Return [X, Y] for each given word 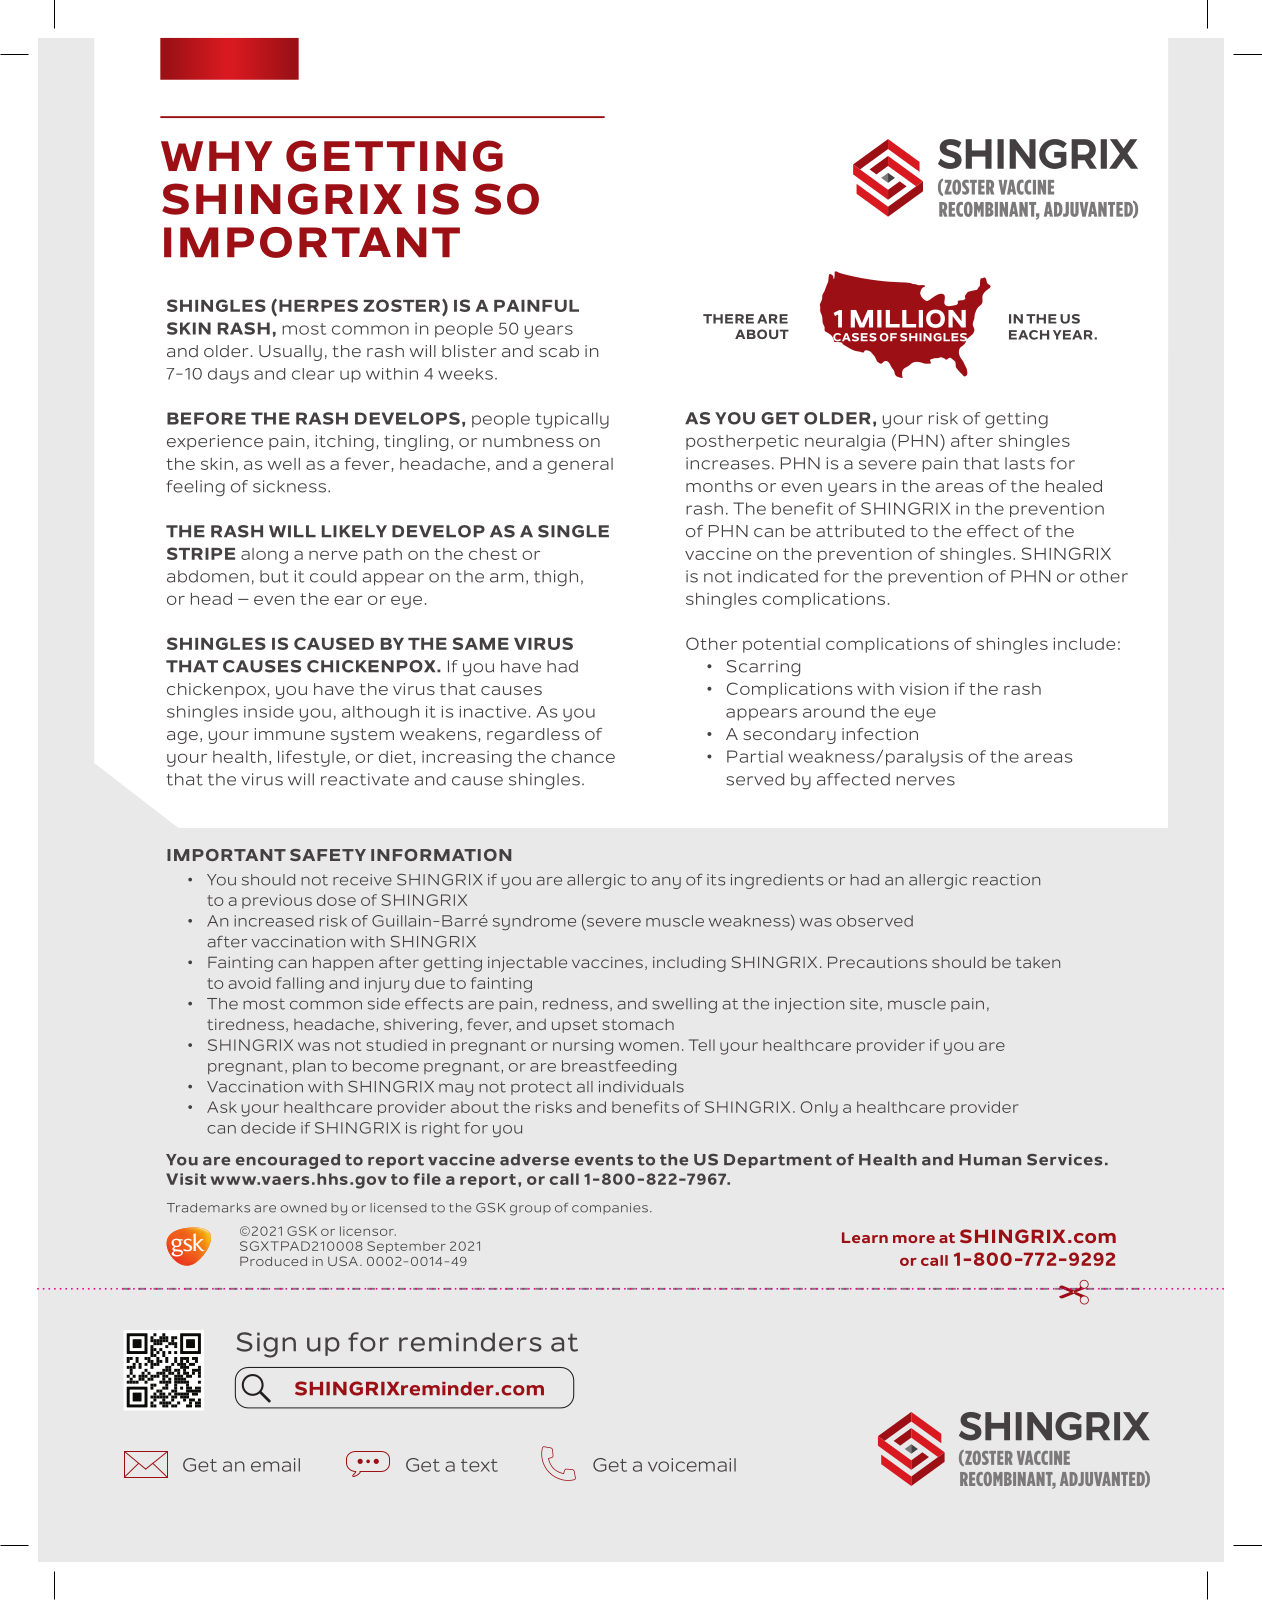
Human [990, 1160]
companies [610, 1209]
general [580, 466]
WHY [217, 156]
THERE [728, 319]
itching [345, 443]
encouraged [288, 1161]
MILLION [908, 318]
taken [1038, 962]
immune [290, 734]
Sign [266, 1345]
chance [583, 757]
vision [923, 689]
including [689, 964]
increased [274, 921]
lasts [1025, 463]
